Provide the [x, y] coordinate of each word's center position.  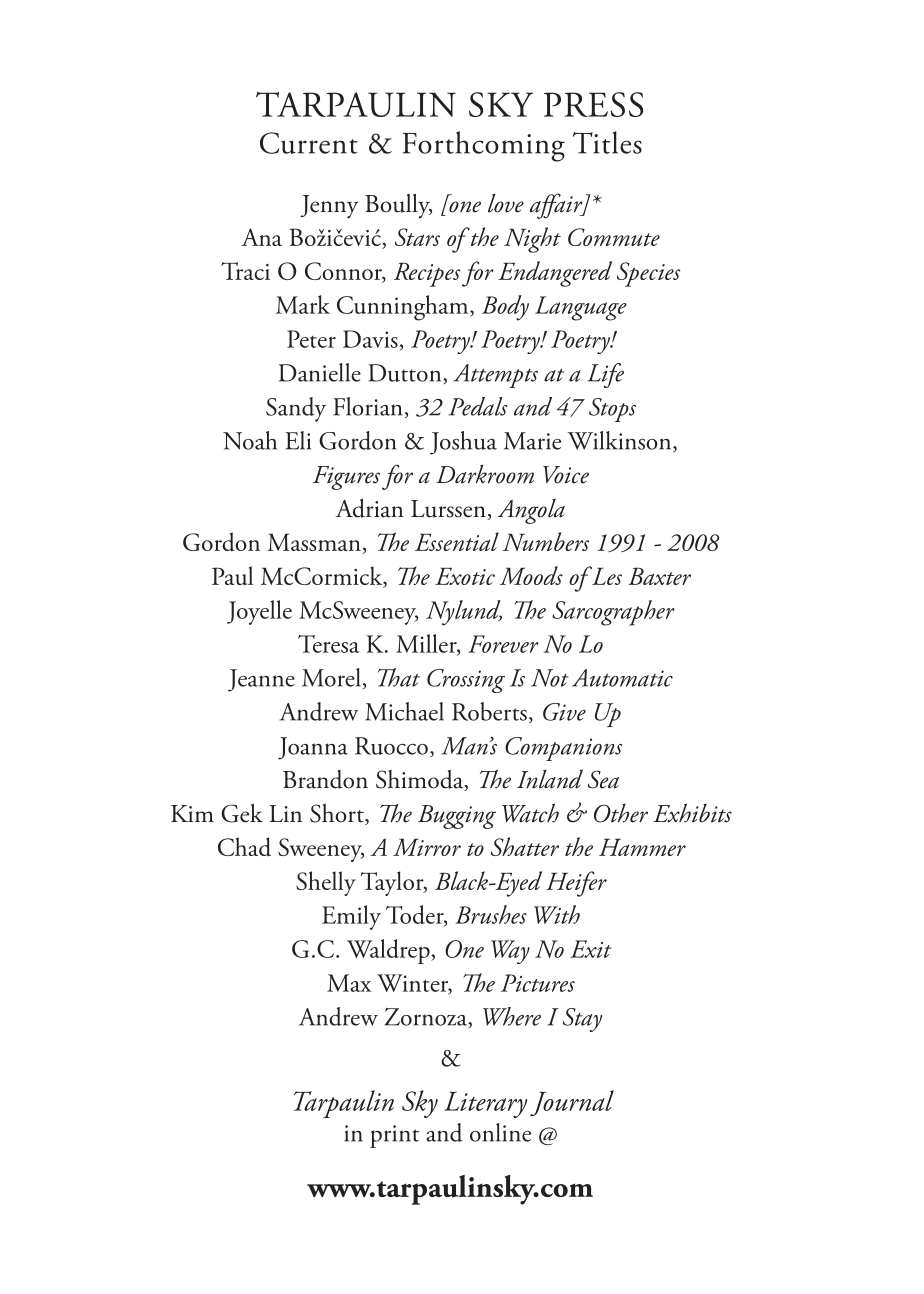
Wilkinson [620, 441]
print [394, 1136]
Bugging [457, 817]
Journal [572, 1103]
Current [309, 143]
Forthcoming [484, 146]
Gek [242, 813]
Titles [607, 142]
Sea [603, 779]
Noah [250, 440]
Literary [485, 1105]
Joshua [463, 443]
